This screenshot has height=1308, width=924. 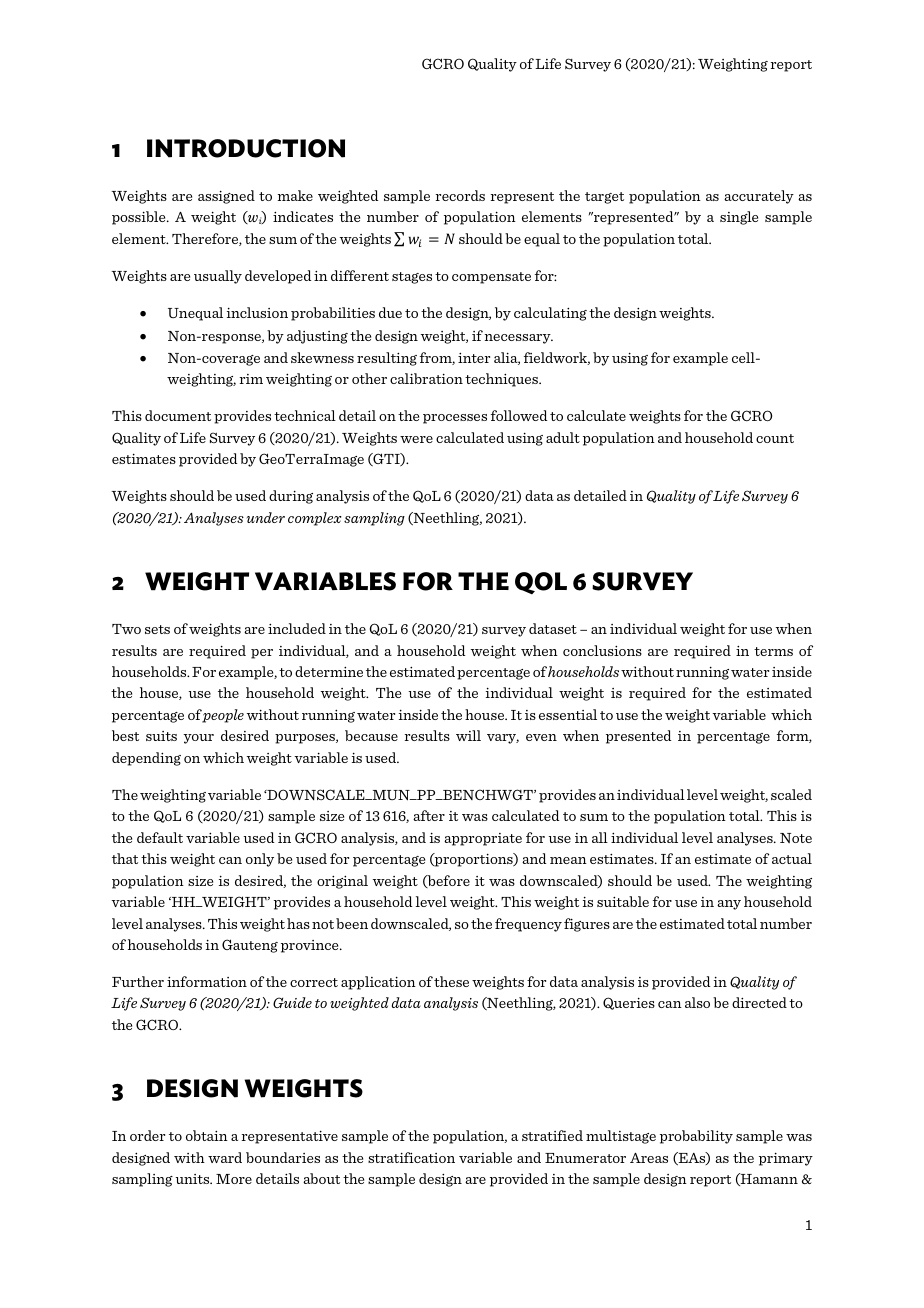 What do you see at coordinates (178, 415) in the screenshot?
I see `document` at bounding box center [178, 415].
